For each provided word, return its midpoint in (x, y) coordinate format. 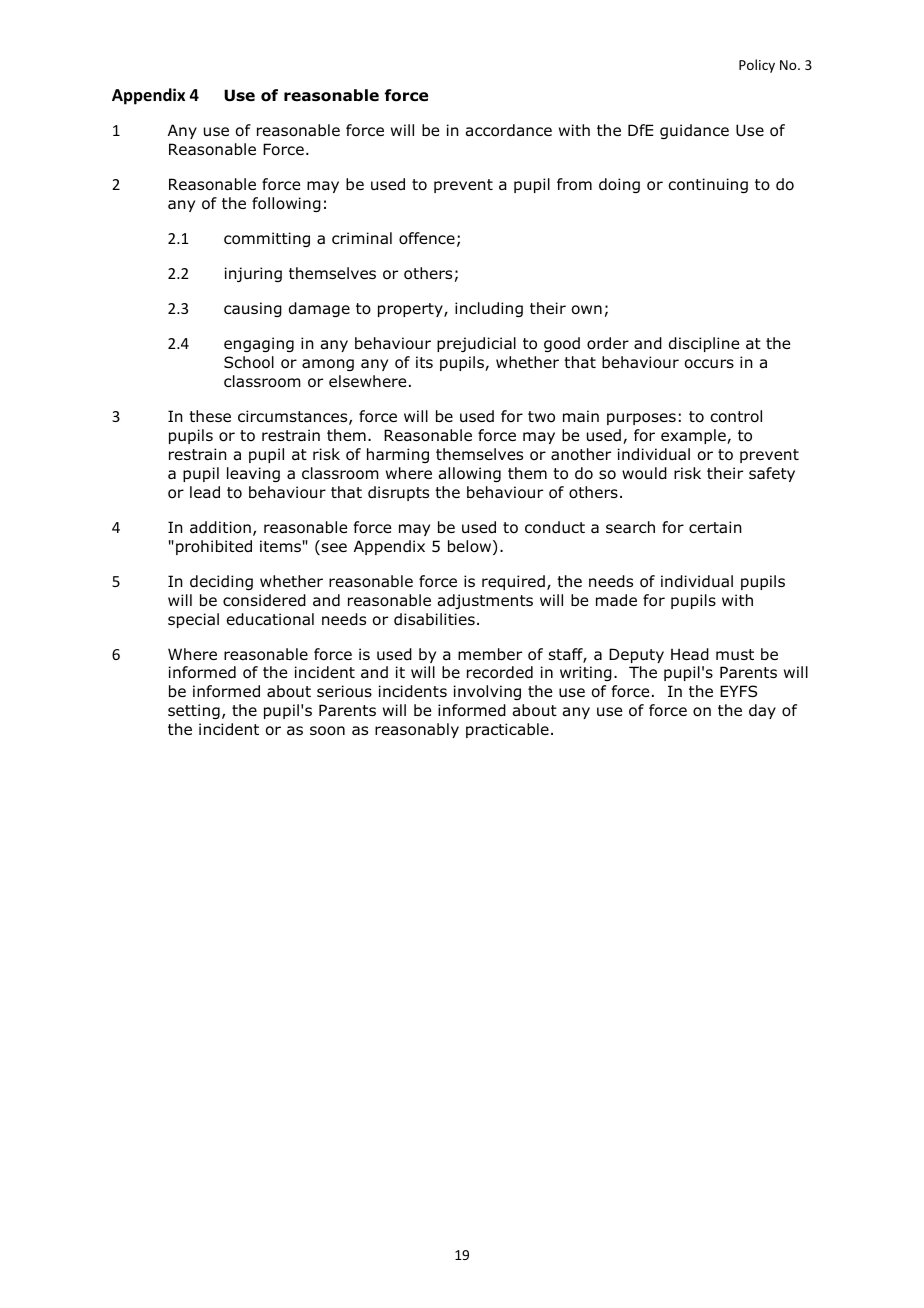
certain (715, 527)
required (513, 582)
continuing (708, 185)
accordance (509, 130)
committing (267, 239)
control (736, 416)
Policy (757, 66)
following (286, 204)
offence (427, 238)
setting (194, 711)
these (210, 416)
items (280, 546)
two (541, 417)
